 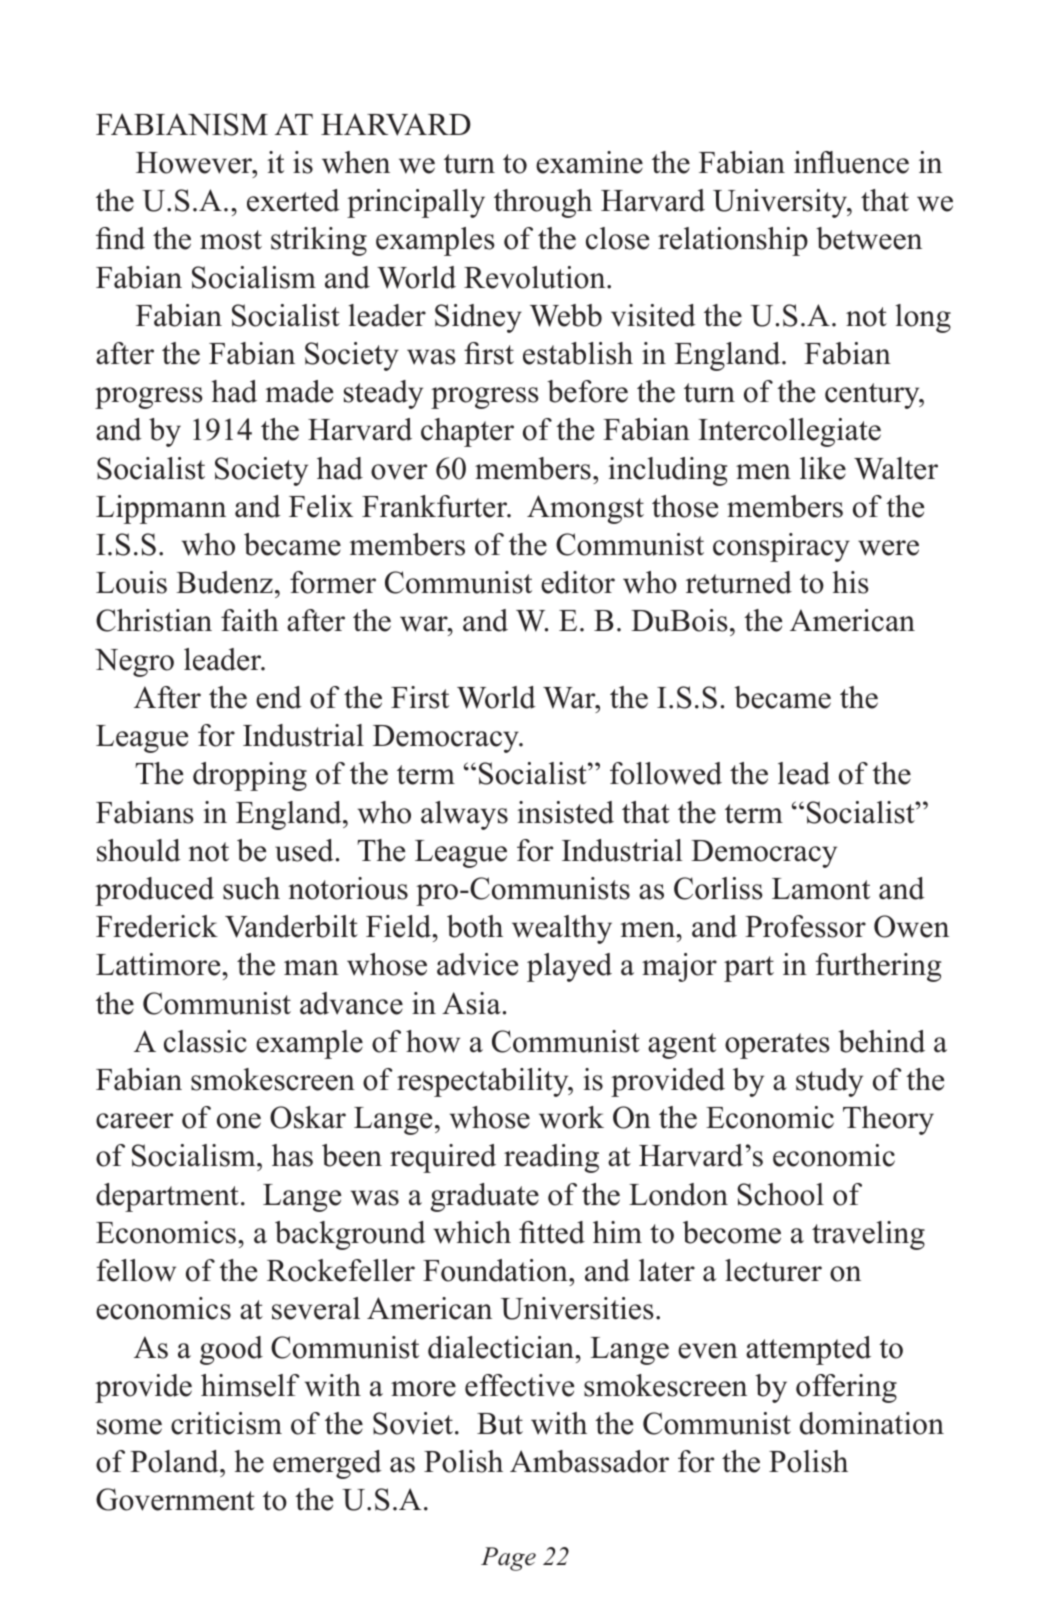 What do you see at coordinates (821, 889) in the screenshot?
I see `Lamont` at bounding box center [821, 889].
